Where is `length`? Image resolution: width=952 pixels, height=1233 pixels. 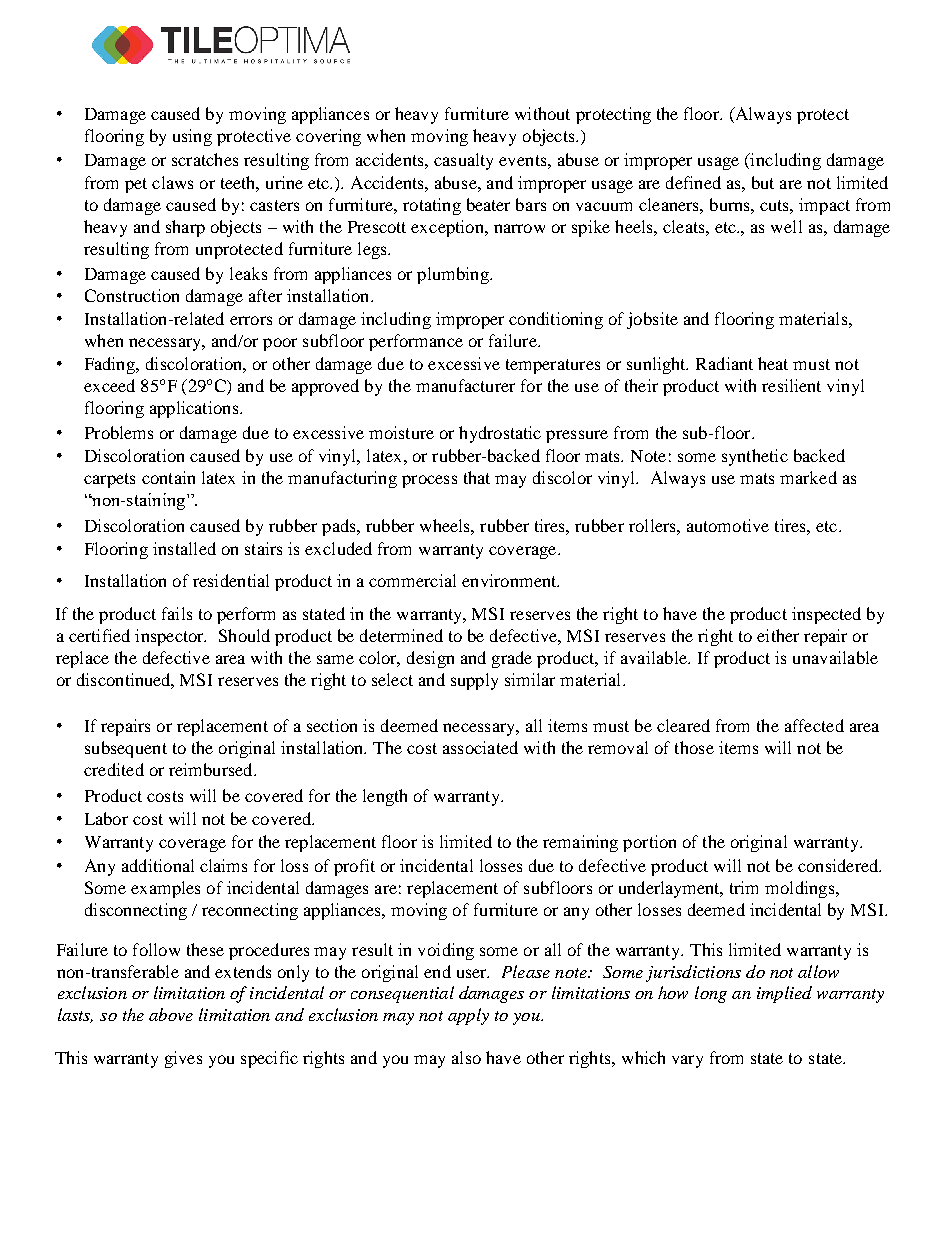
length is located at coordinates (385, 797).
